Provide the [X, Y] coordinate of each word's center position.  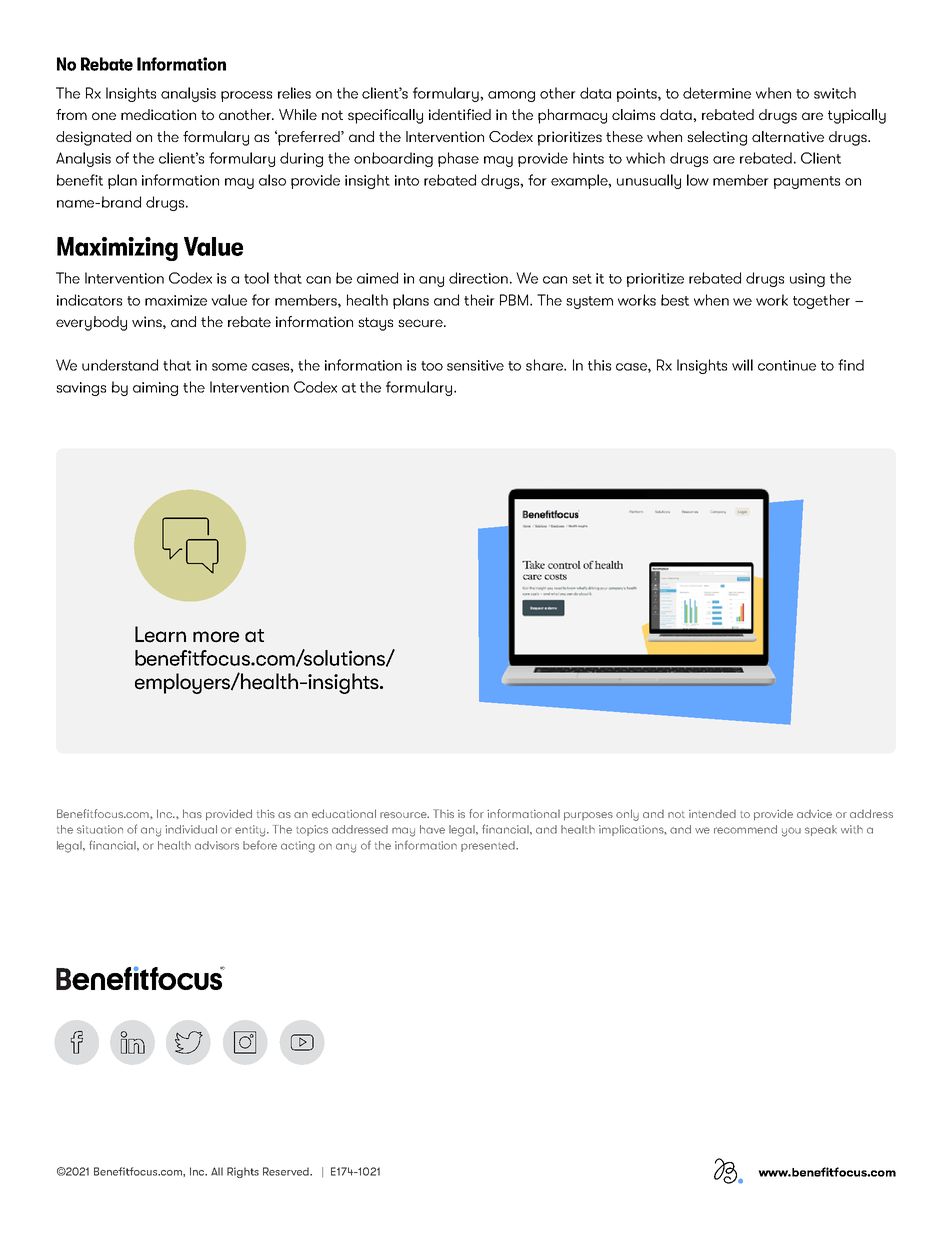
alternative [788, 136]
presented [489, 846]
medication [158, 114]
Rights [243, 1172]
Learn [160, 634]
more [216, 637]
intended [712, 814]
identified [460, 114]
